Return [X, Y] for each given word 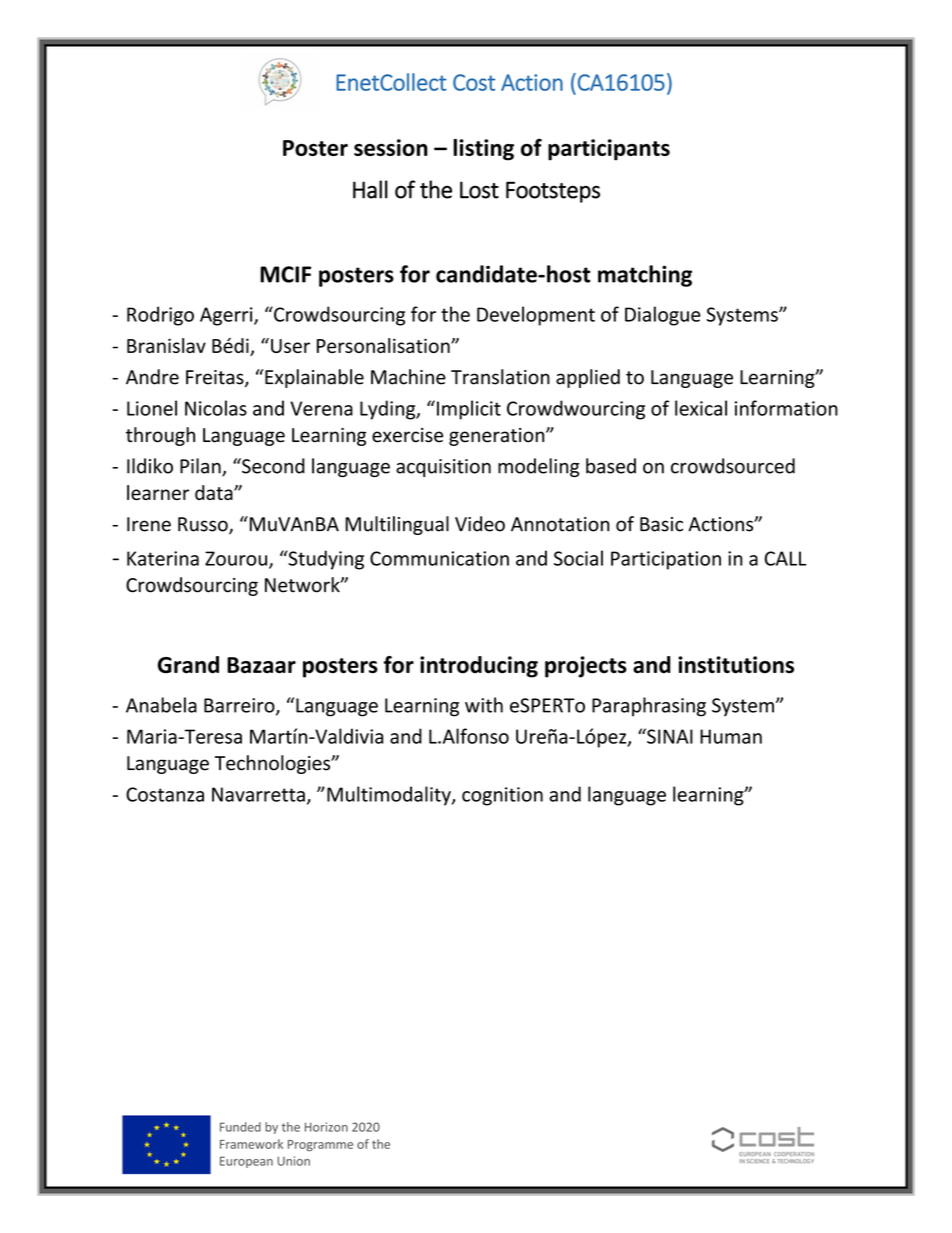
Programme [320, 1146]
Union [294, 1161]
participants [609, 150]
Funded [240, 1127]
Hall [370, 189]
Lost [479, 190]
